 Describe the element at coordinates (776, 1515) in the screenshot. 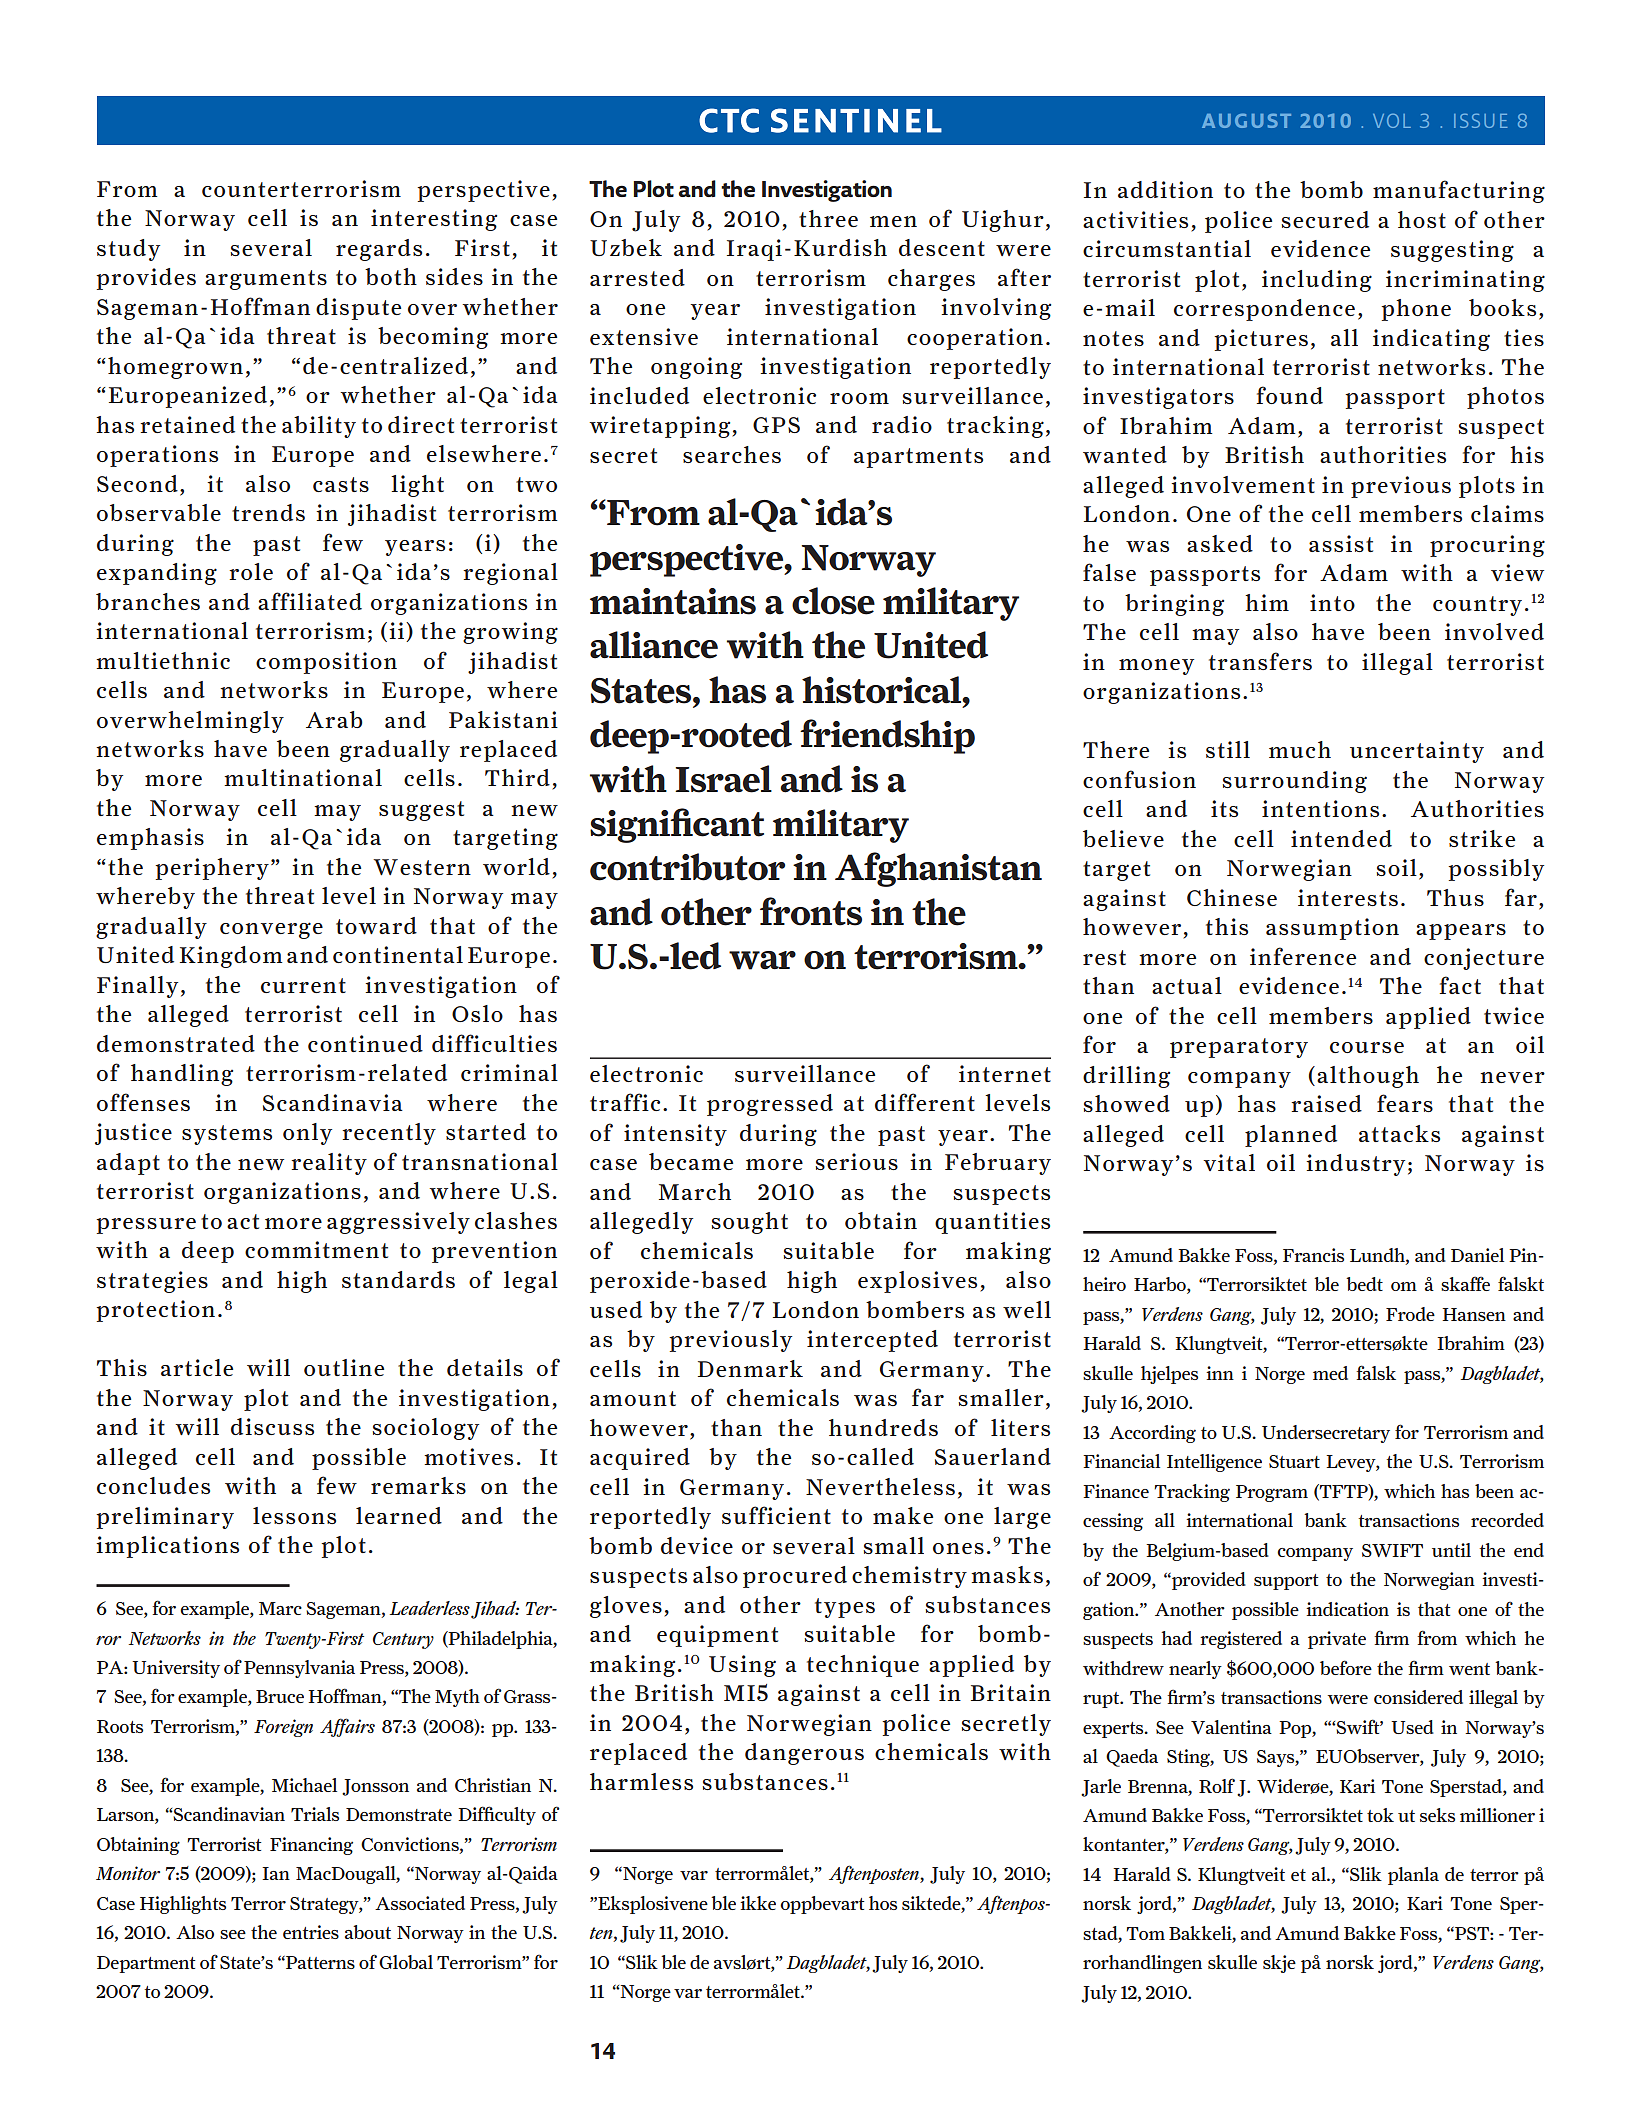

I see `sufficient` at that location.
